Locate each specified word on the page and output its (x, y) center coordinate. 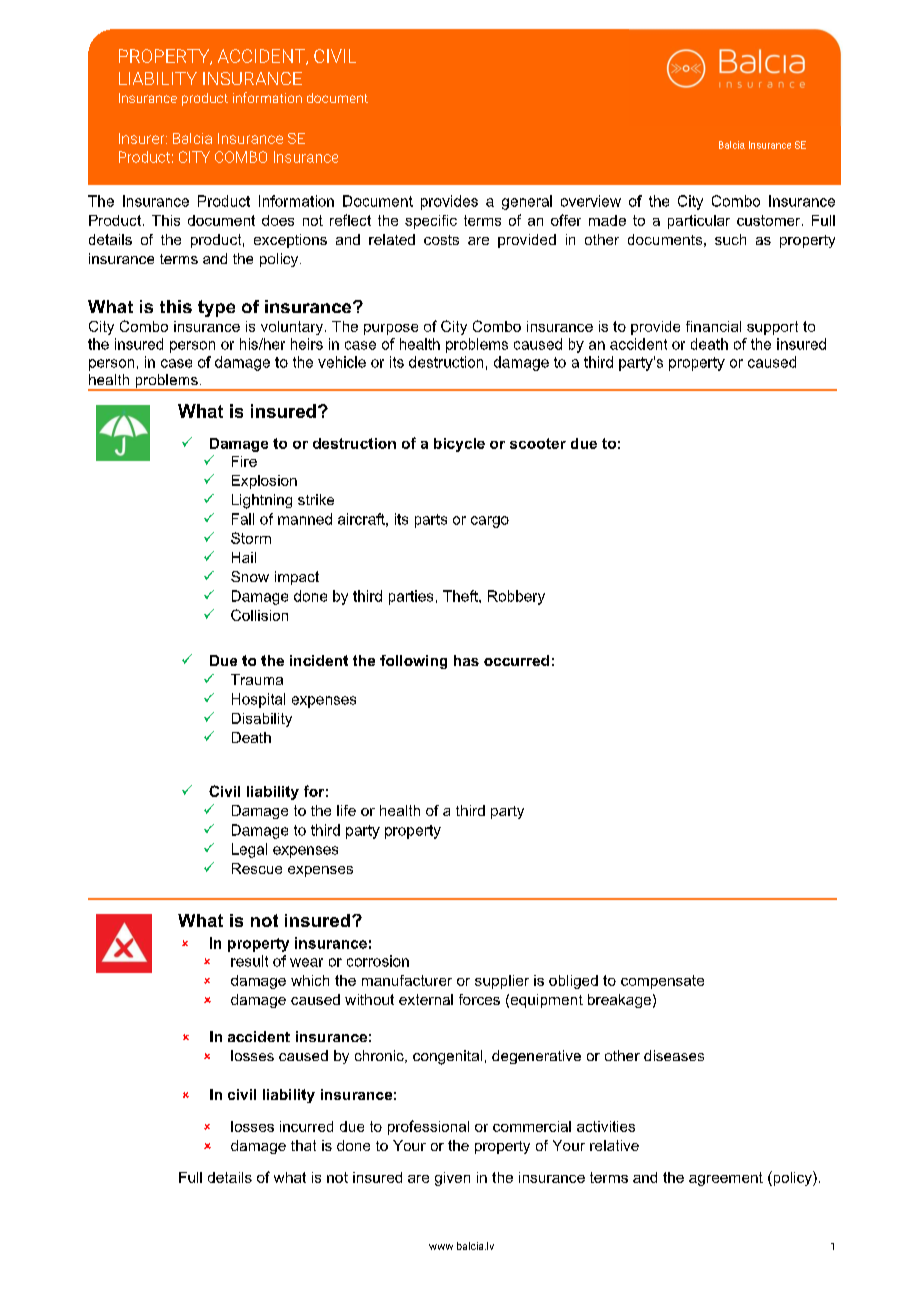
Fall (243, 519)
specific (431, 222)
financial (713, 326)
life (346, 810)
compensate (662, 982)
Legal (249, 850)
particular (699, 222)
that (303, 1145)
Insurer (143, 138)
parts (431, 521)
